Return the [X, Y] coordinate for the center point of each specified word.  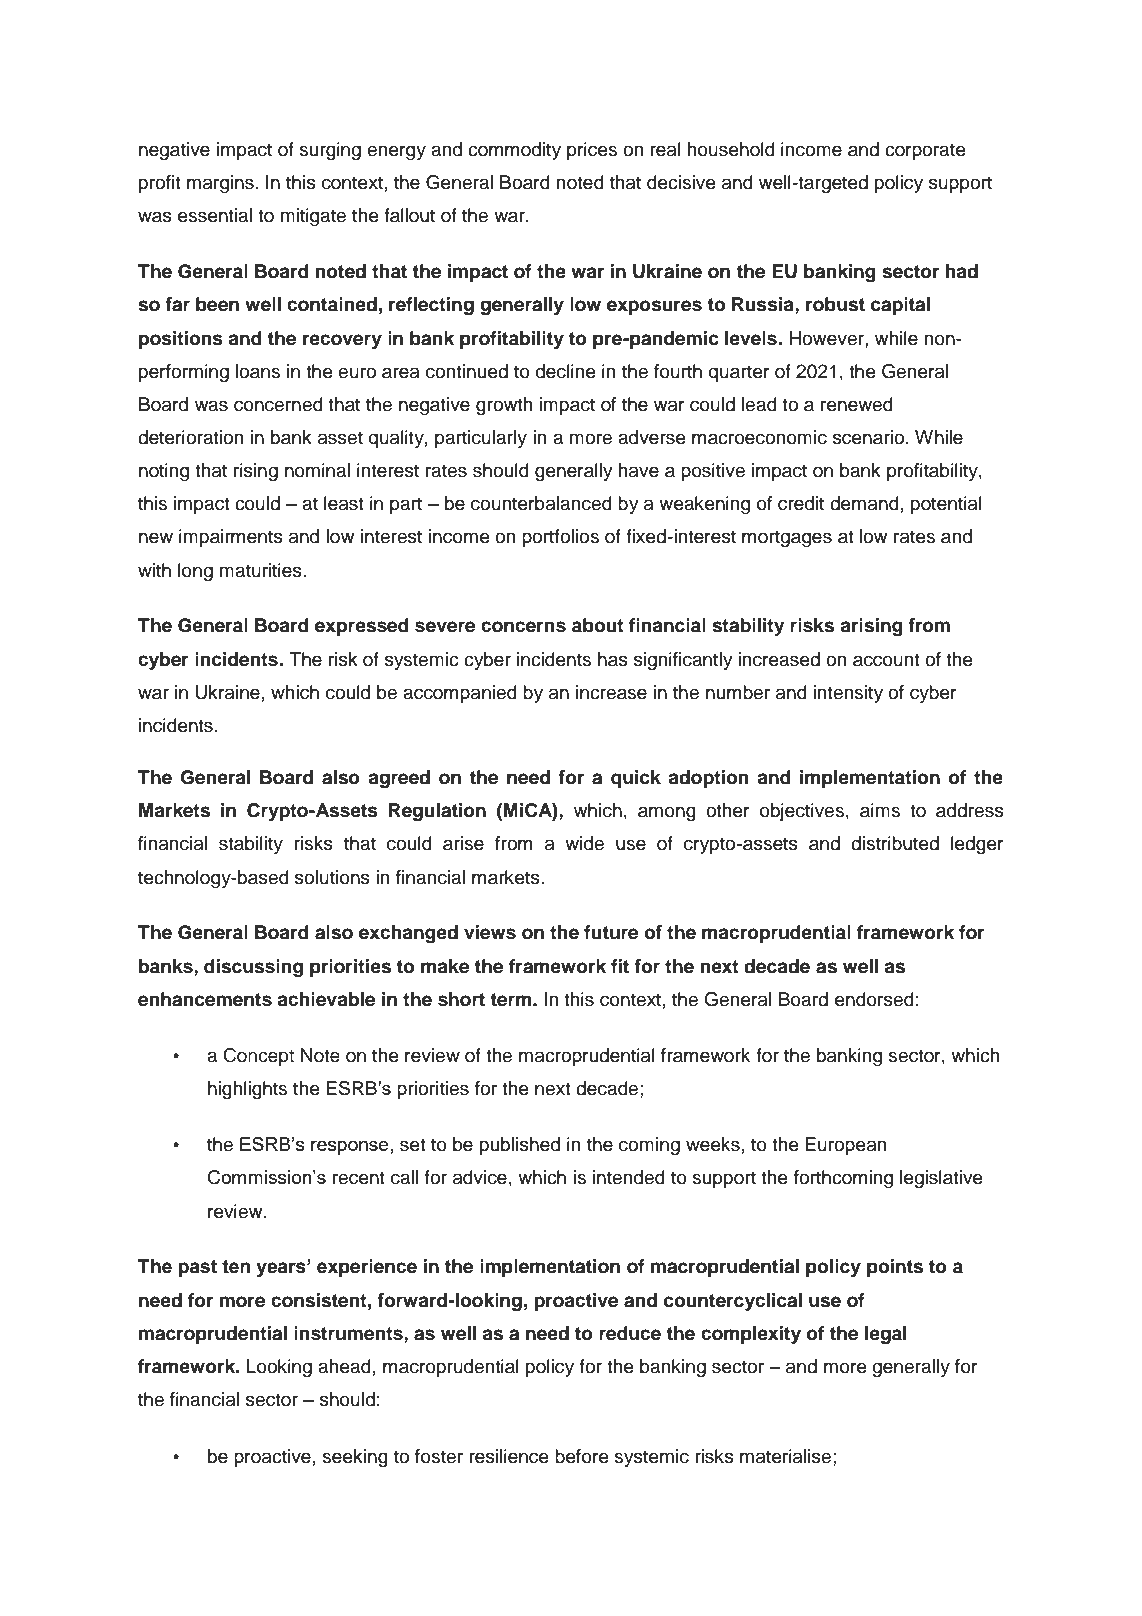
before [582, 1456]
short [461, 999]
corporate [925, 151]
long [195, 572]
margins [220, 184]
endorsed [874, 999]
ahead [344, 1366]
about [598, 625]
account [886, 660]
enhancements [205, 999]
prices [592, 151]
